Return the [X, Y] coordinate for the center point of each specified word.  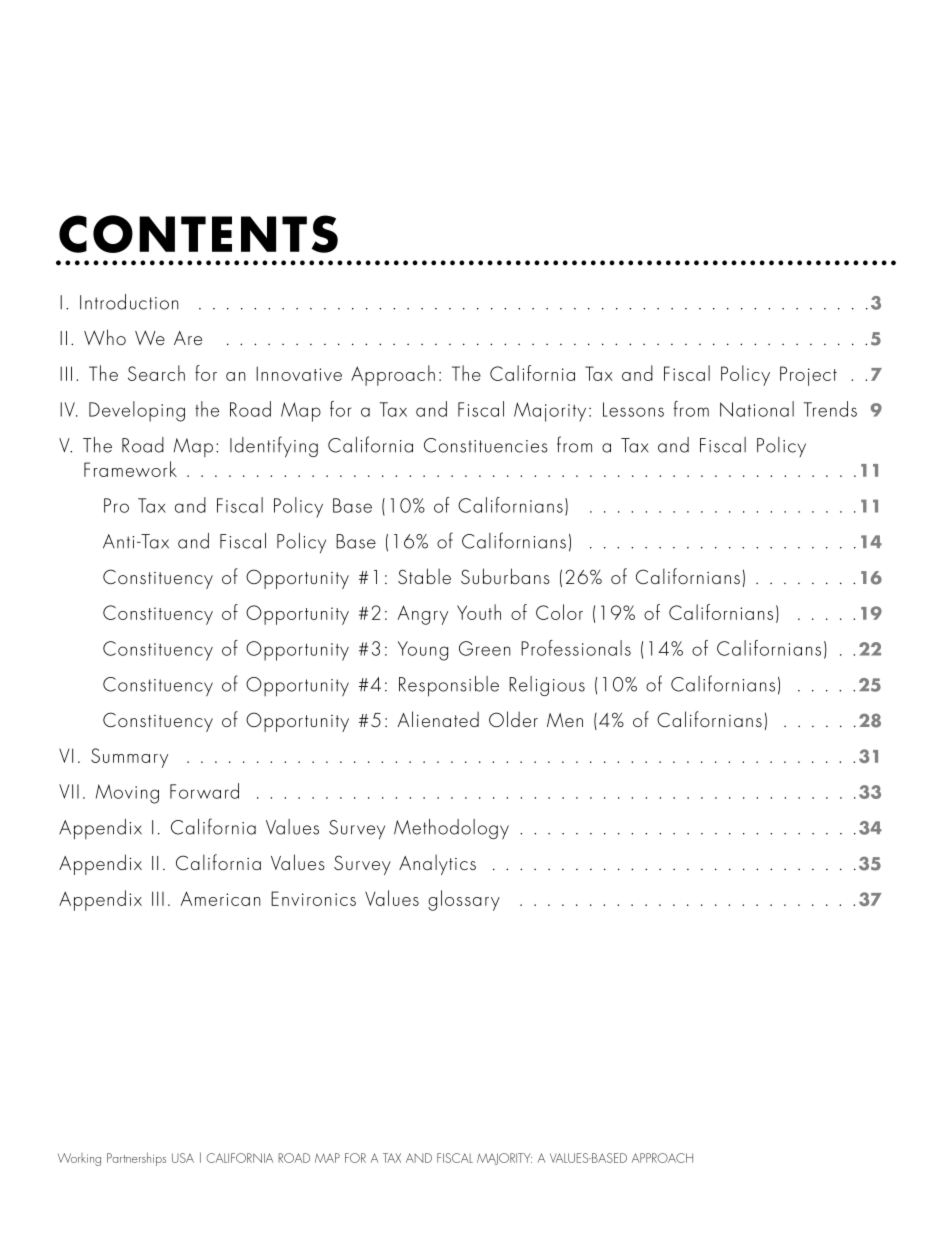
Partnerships [136, 1159]
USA [183, 1158]
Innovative [299, 373]
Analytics [437, 864]
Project [808, 376]
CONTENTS [198, 234]
